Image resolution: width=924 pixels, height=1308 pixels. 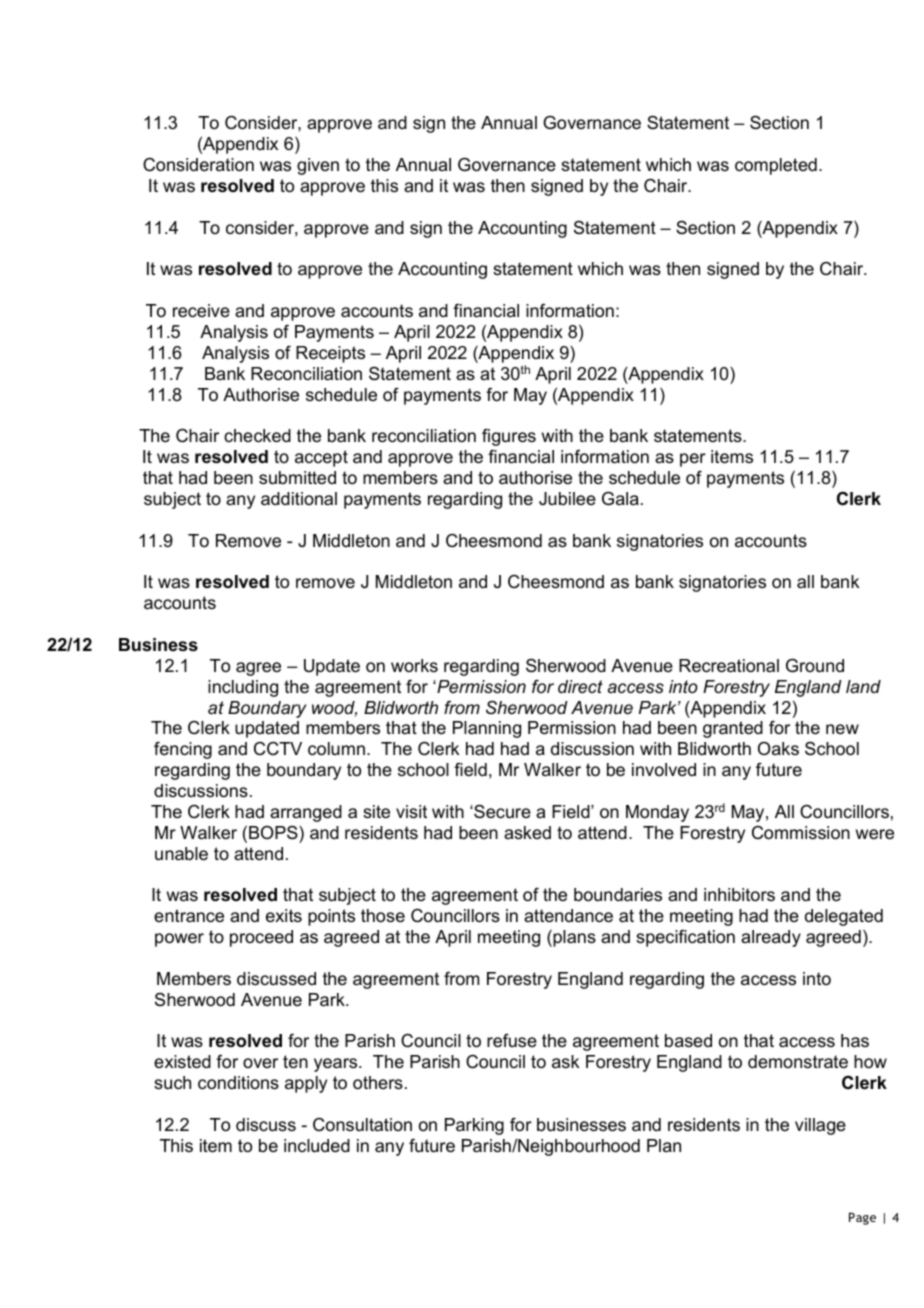 I want to click on Commission, so click(x=801, y=833).
